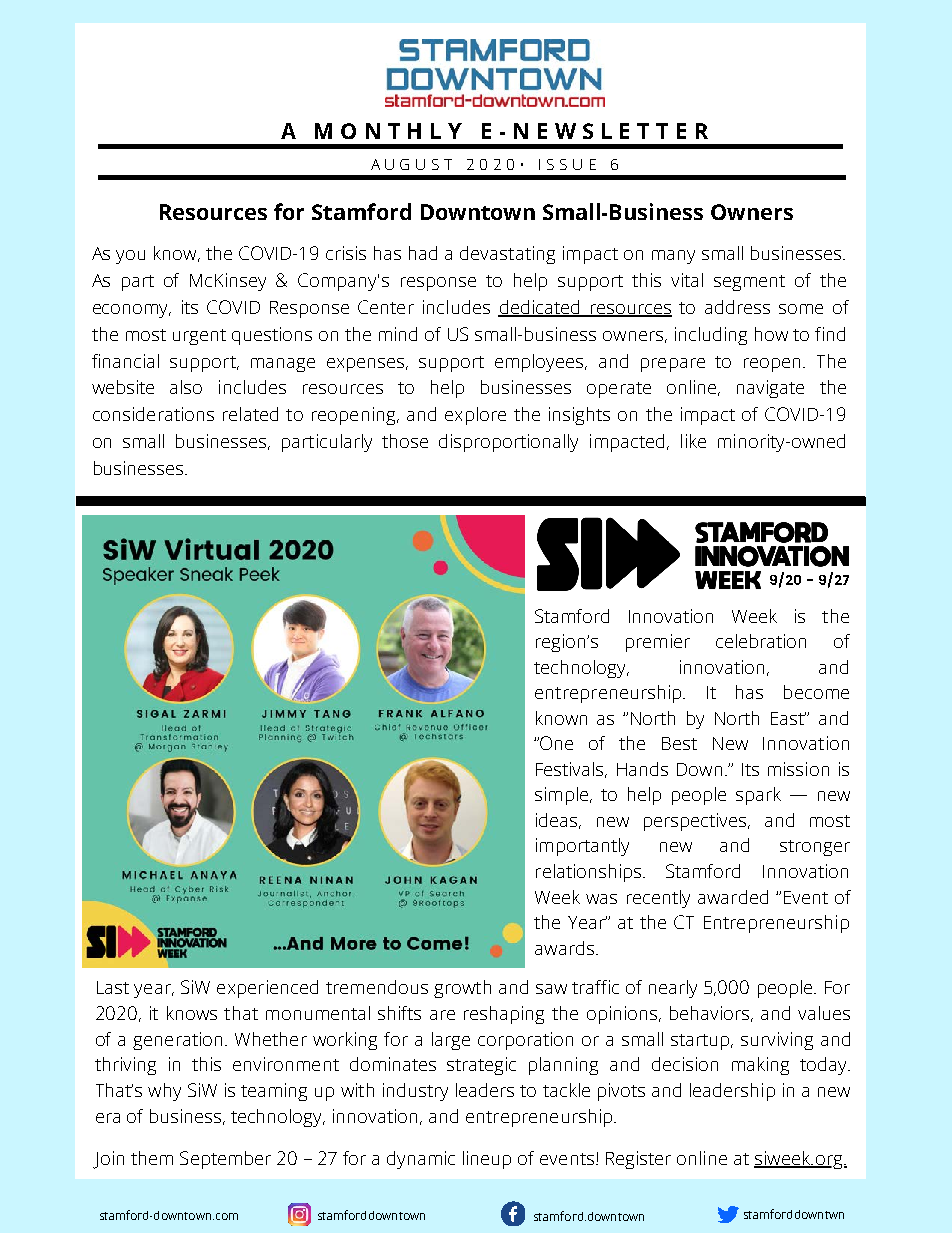 The width and height of the screenshot is (952, 1233). What do you see at coordinates (225, 1160) in the screenshot?
I see `September` at bounding box center [225, 1160].
